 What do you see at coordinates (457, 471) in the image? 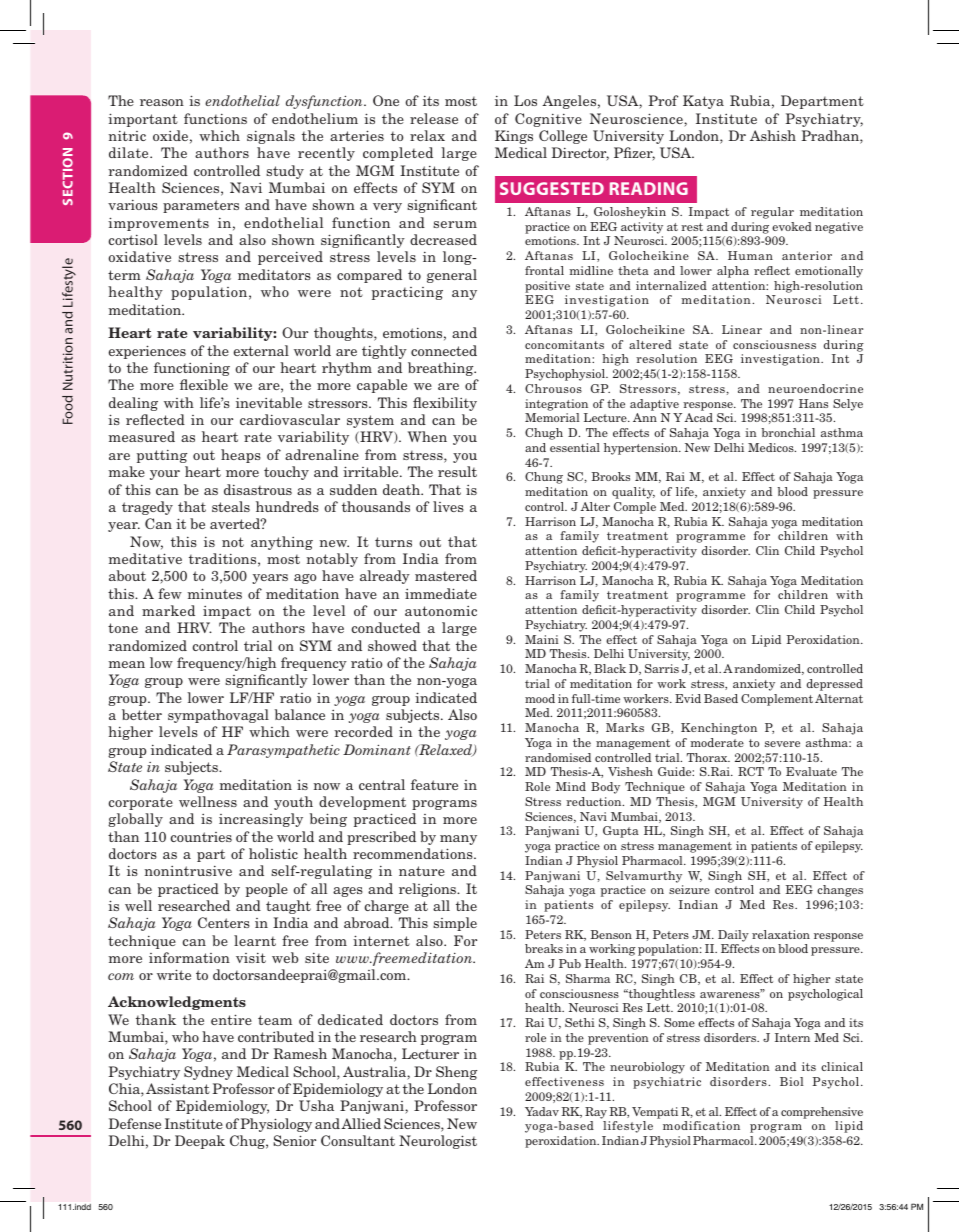
I see `result` at bounding box center [457, 471].
